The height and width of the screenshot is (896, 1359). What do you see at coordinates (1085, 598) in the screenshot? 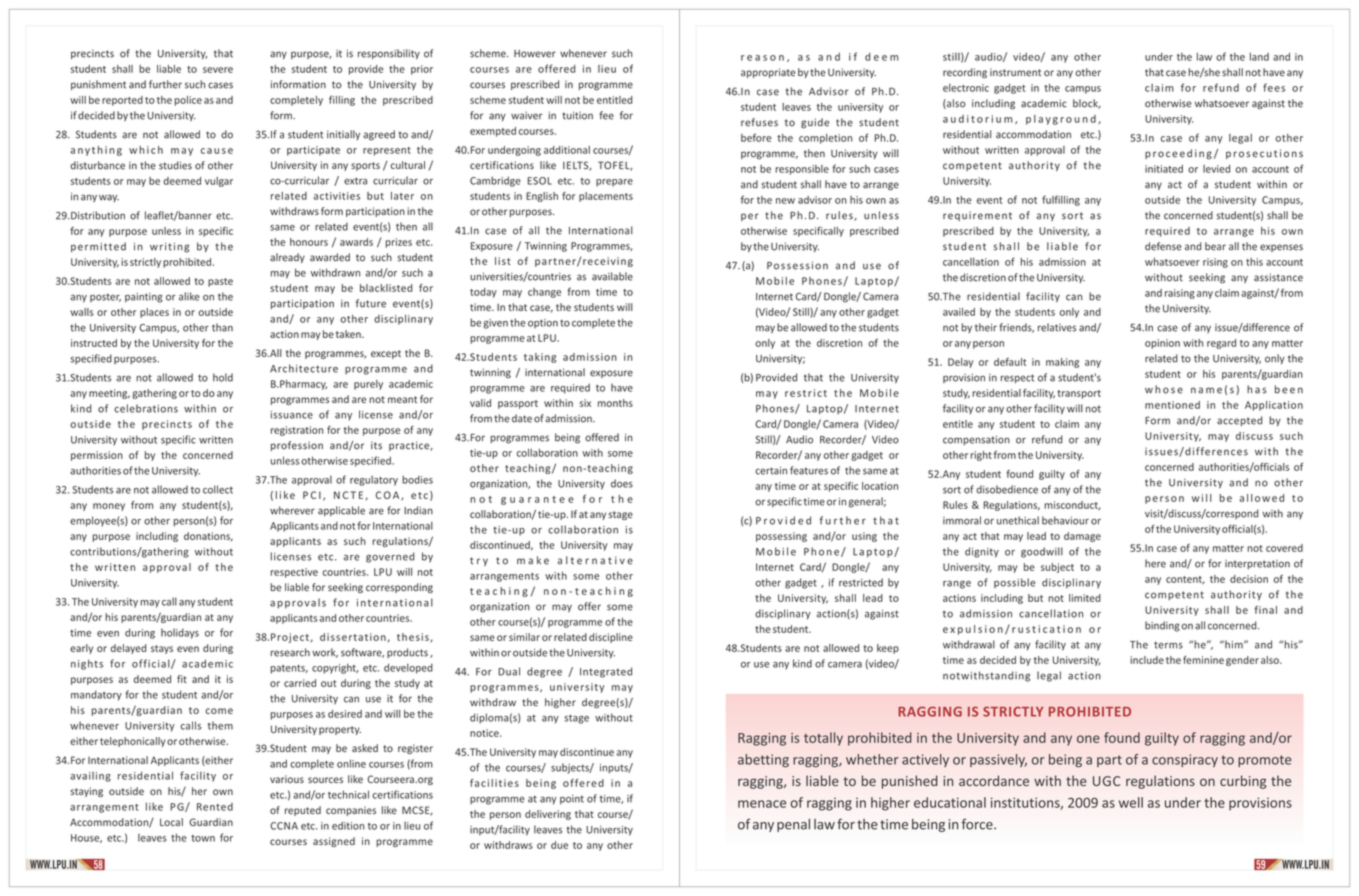
I see `limited` at bounding box center [1085, 598].
